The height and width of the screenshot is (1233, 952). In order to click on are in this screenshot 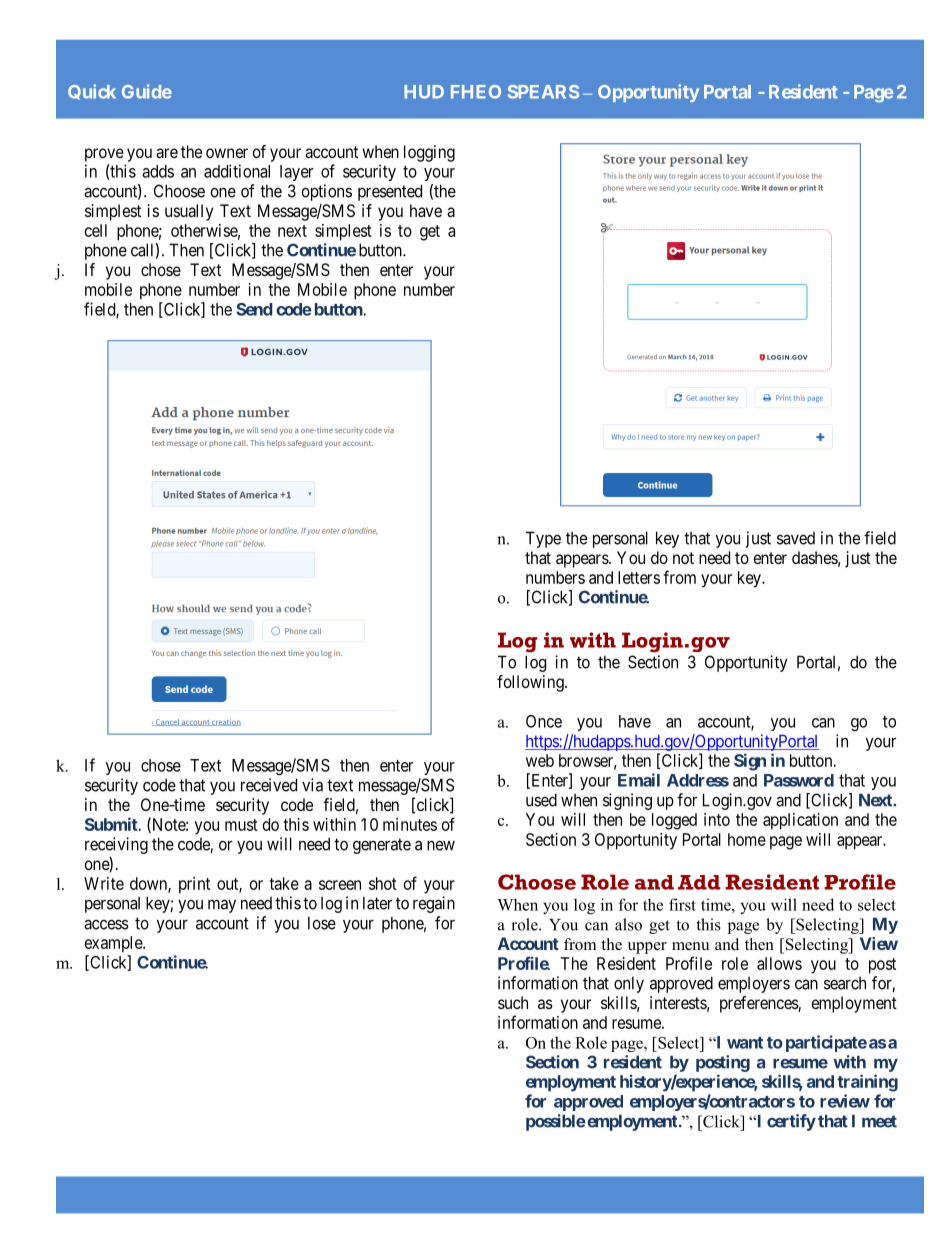, I will do `click(167, 153)`.
